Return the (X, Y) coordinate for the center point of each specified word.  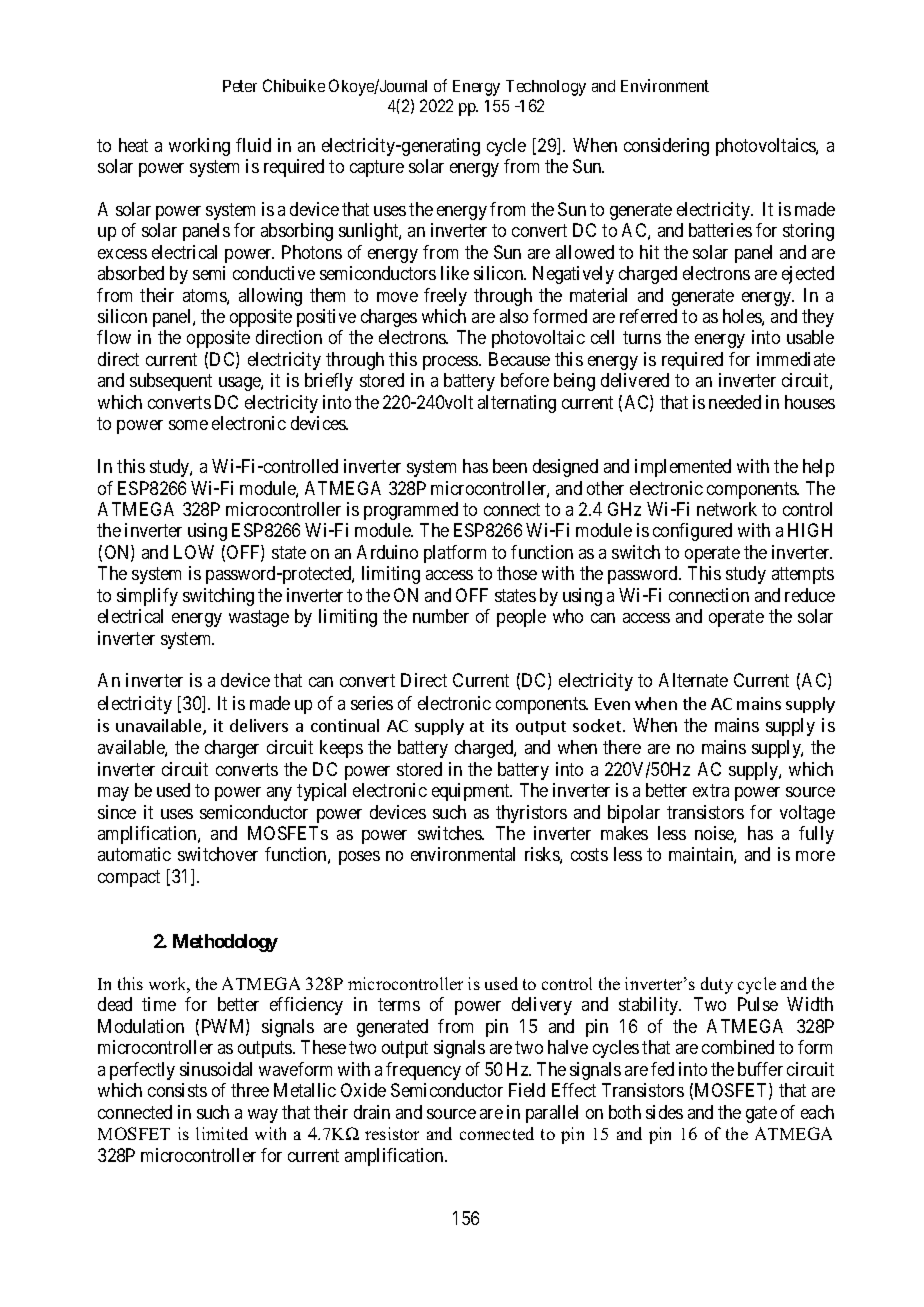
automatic (134, 854)
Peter (240, 86)
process (451, 363)
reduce (810, 595)
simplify (147, 597)
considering (666, 147)
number (441, 616)
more (815, 856)
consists (177, 1090)
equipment (472, 792)
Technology (546, 88)
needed (735, 402)
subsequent (171, 382)
